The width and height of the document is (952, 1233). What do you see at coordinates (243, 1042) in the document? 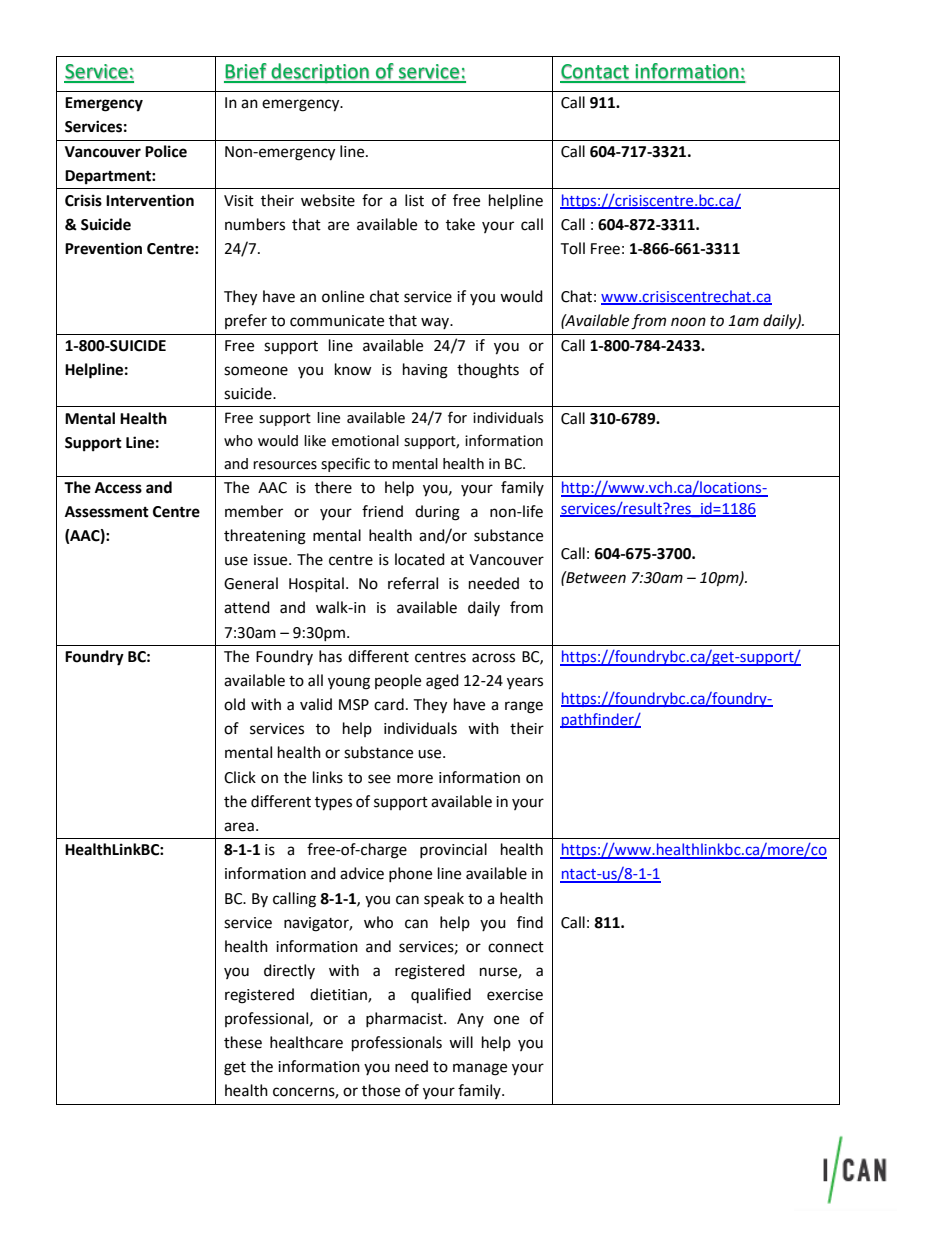
I see `these` at bounding box center [243, 1042].
